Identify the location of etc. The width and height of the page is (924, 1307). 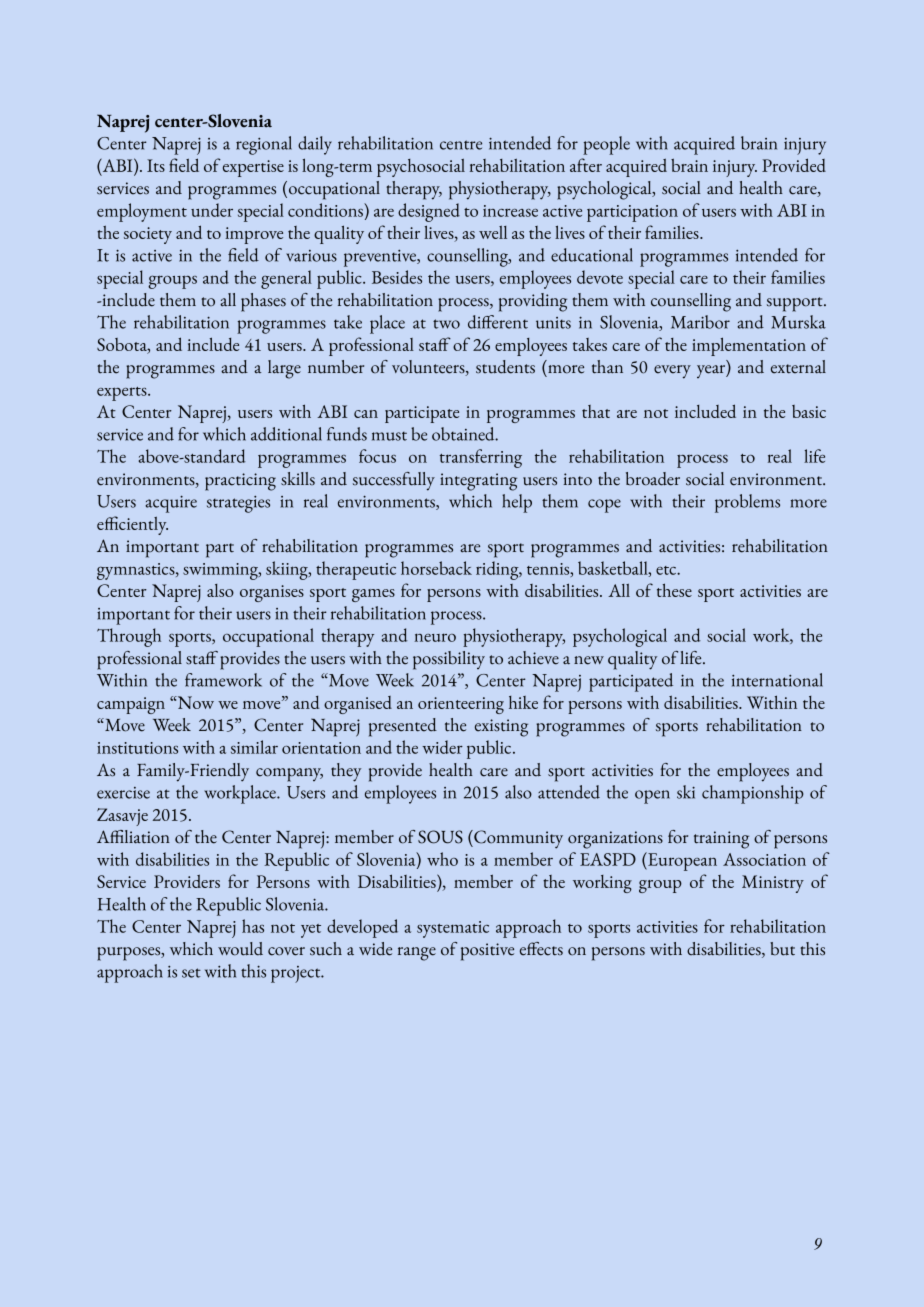
(667, 570).
